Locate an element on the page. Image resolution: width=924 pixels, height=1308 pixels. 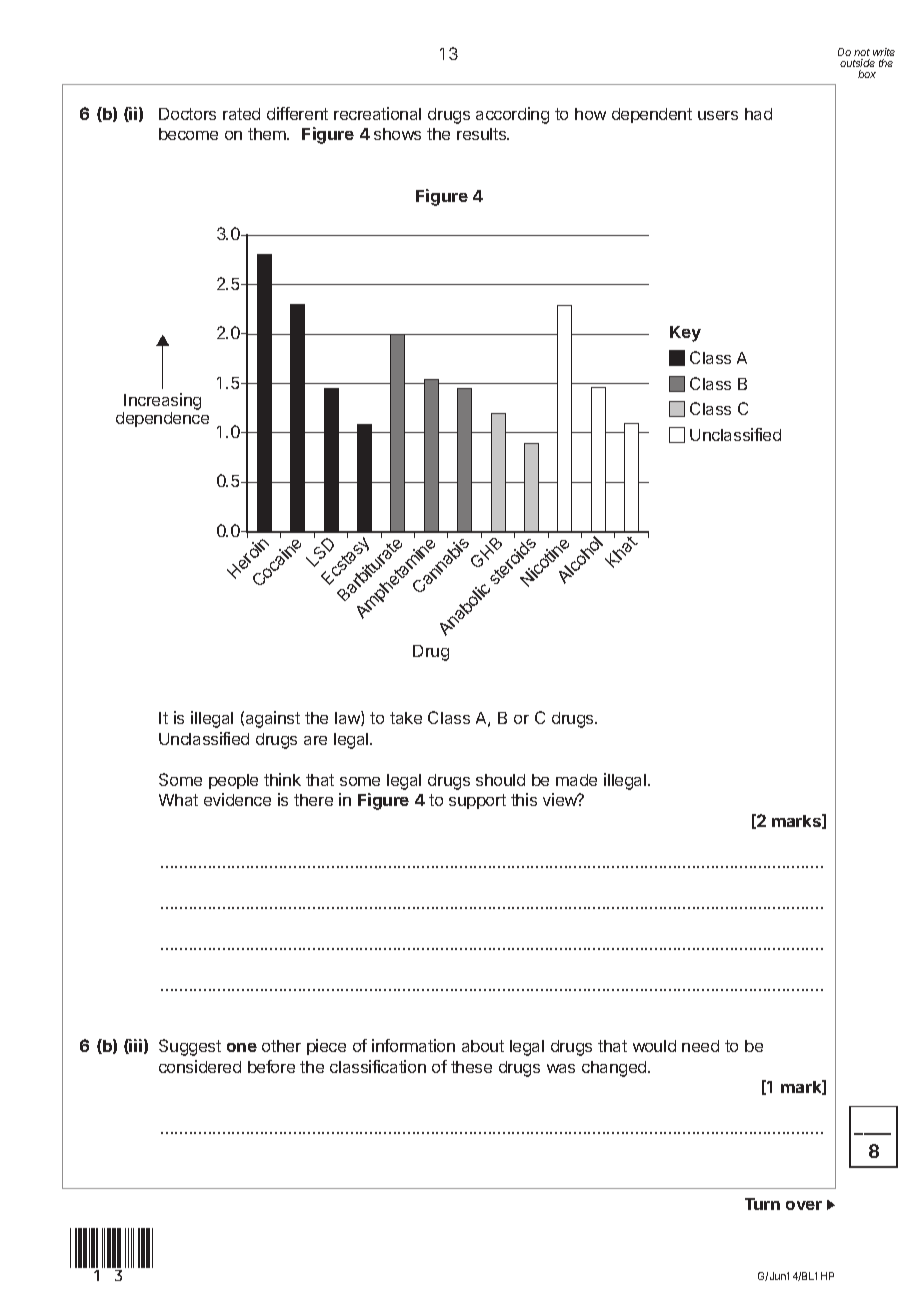
Key is located at coordinates (685, 334).
